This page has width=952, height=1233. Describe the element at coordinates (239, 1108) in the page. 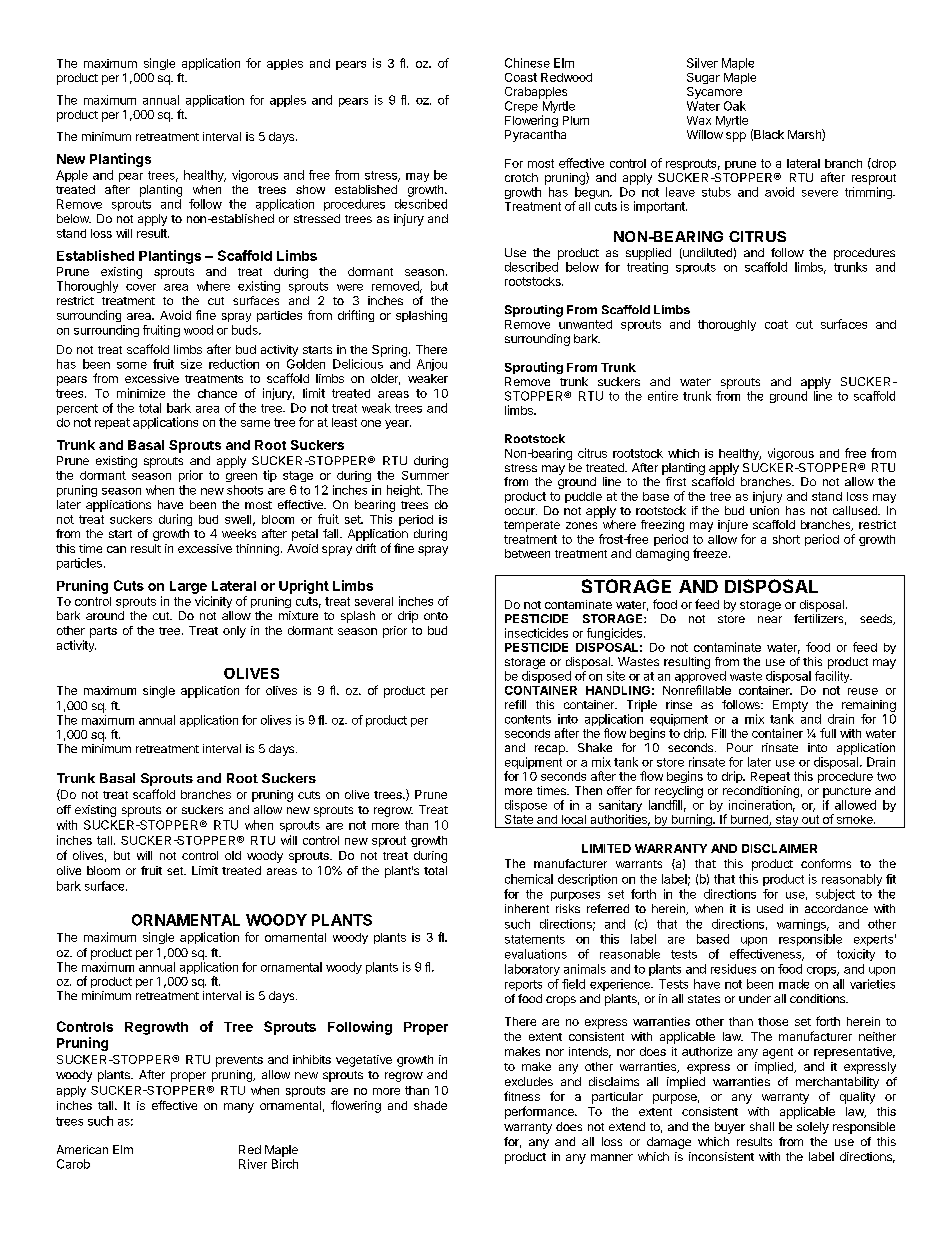

I see `many` at that location.
